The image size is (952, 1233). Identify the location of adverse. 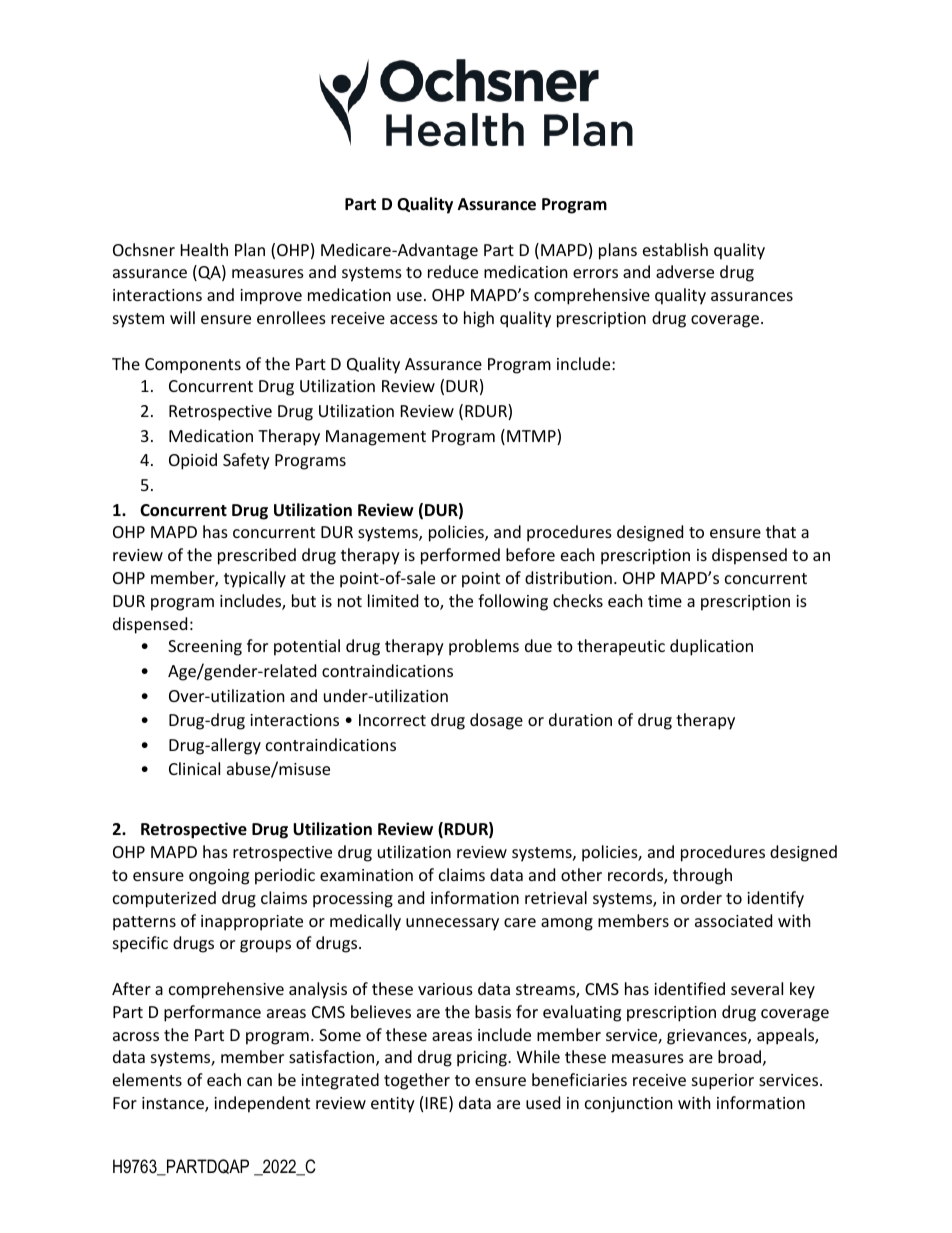
(685, 271).
